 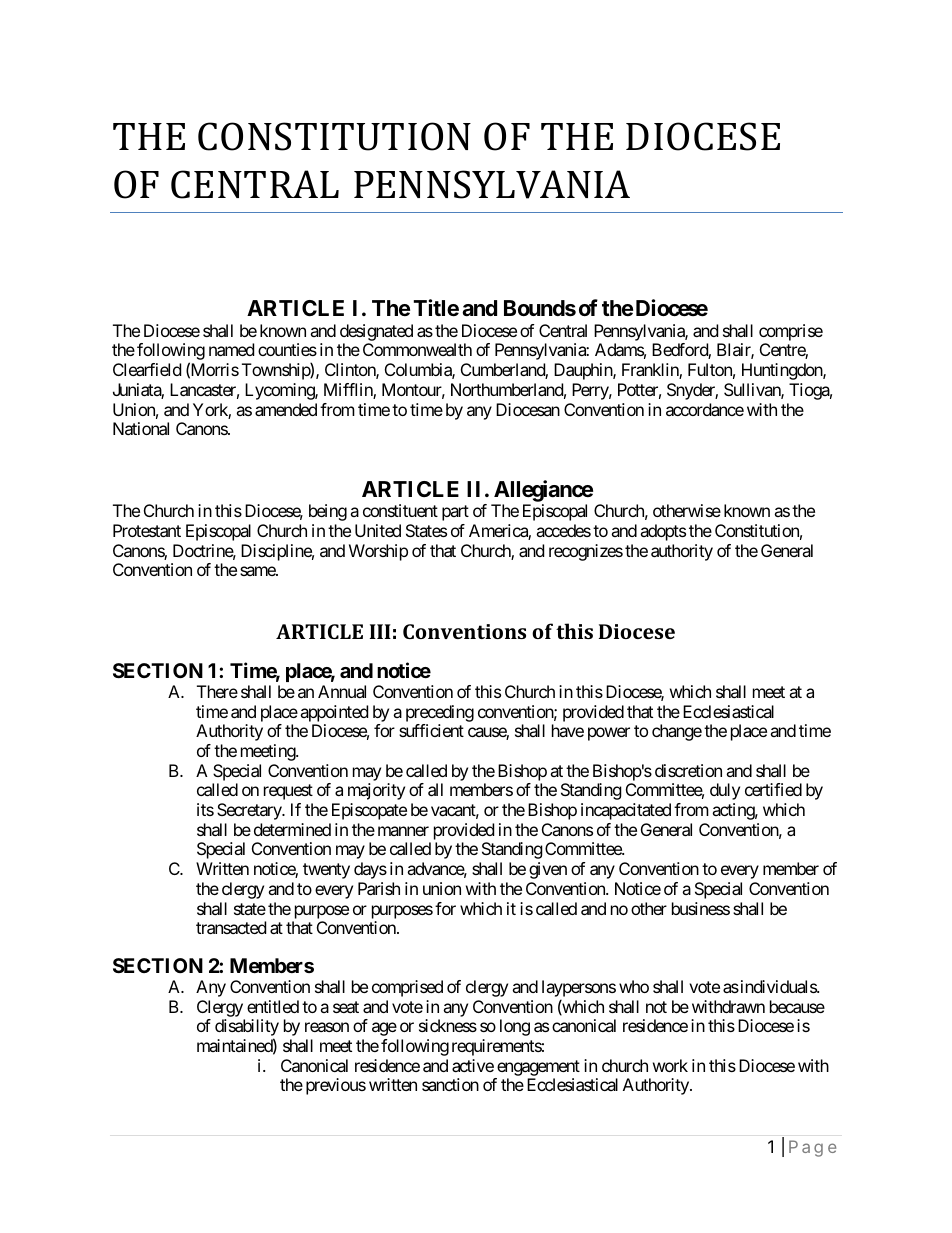 I want to click on manner, so click(x=403, y=831).
